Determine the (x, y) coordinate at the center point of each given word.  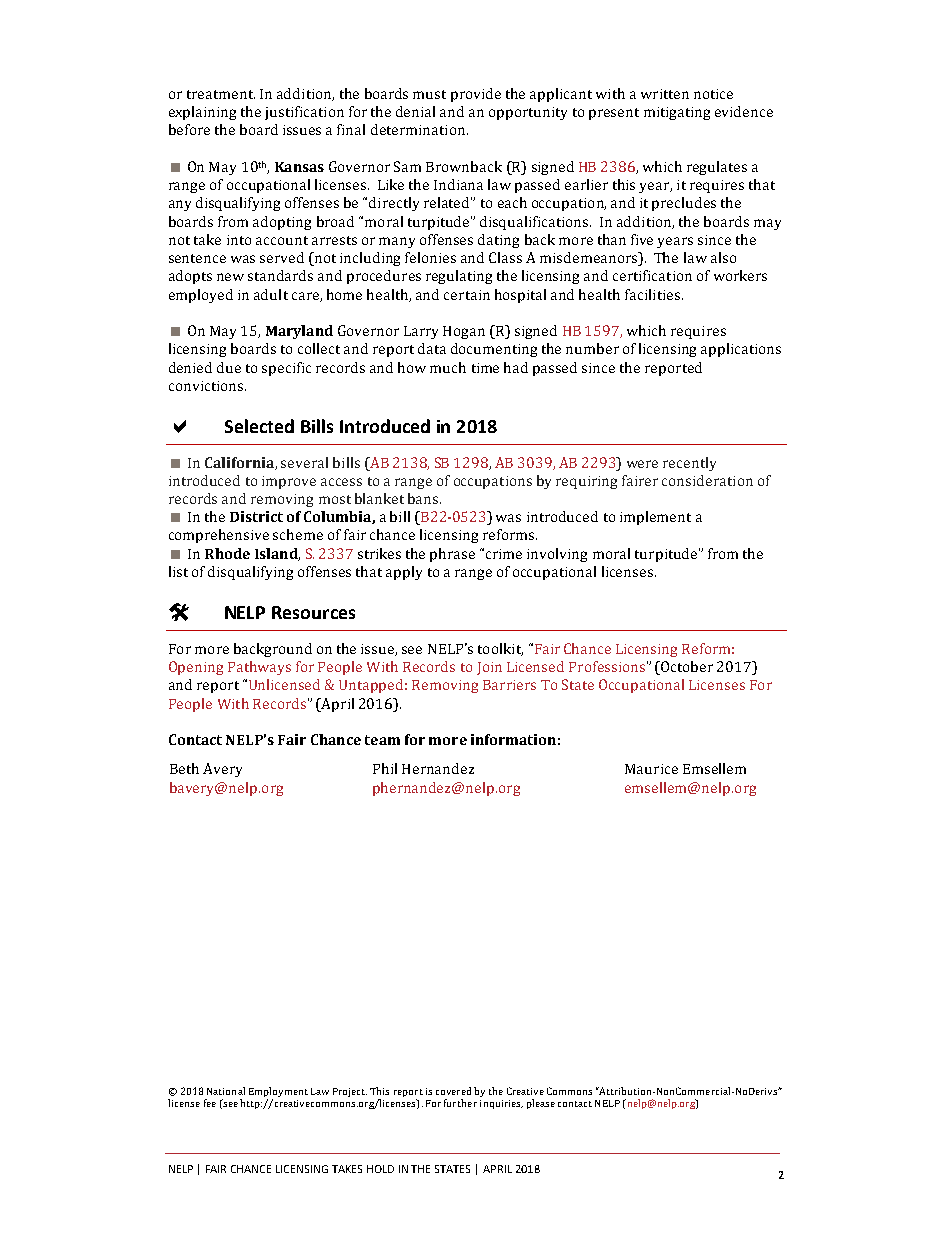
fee (210, 1103)
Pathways (259, 668)
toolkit (500, 649)
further (460, 1103)
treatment (221, 94)
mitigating (677, 113)
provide (476, 95)
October (686, 668)
